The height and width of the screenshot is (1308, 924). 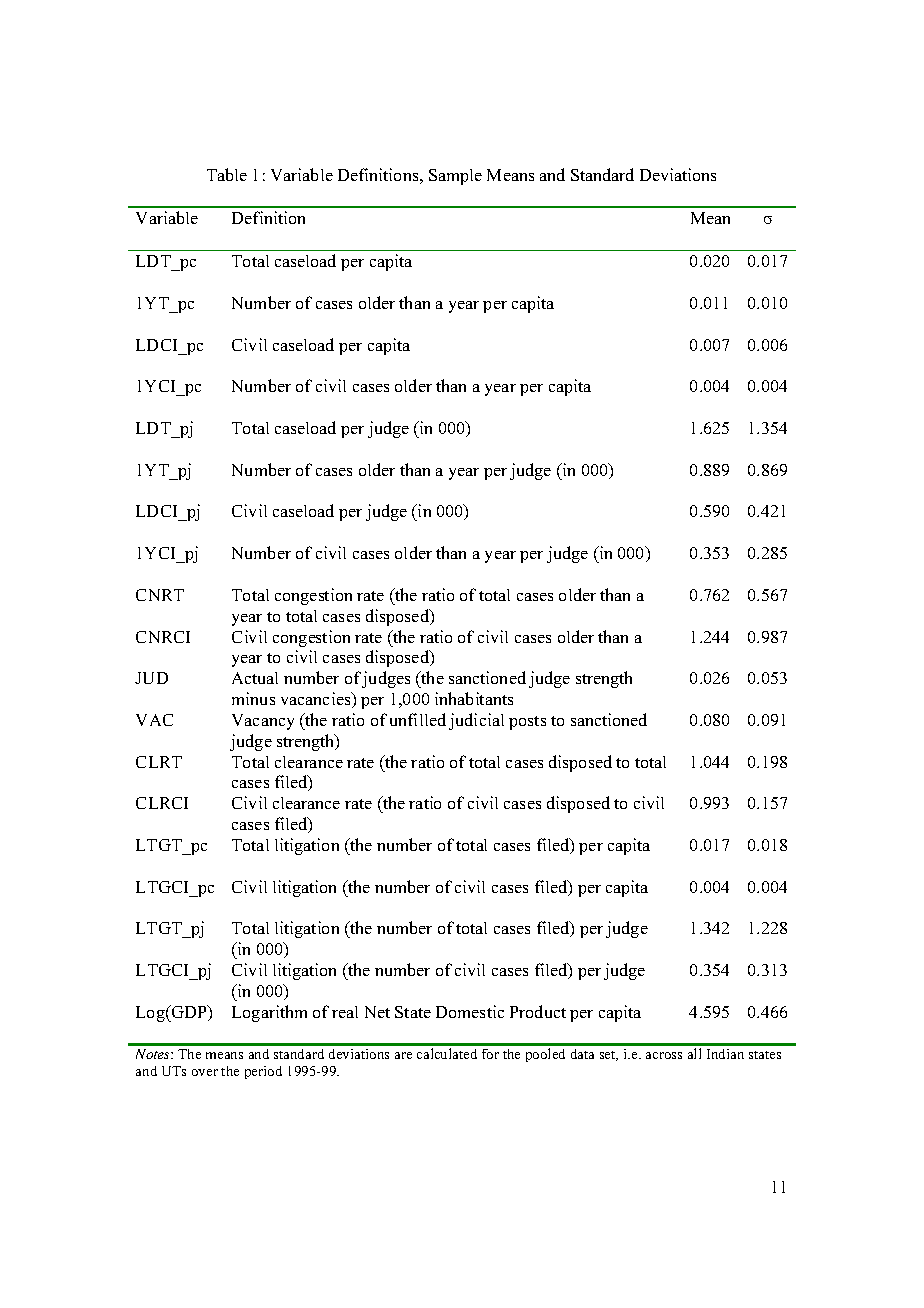 What do you see at coordinates (255, 678) in the screenshot?
I see `Actual` at bounding box center [255, 678].
